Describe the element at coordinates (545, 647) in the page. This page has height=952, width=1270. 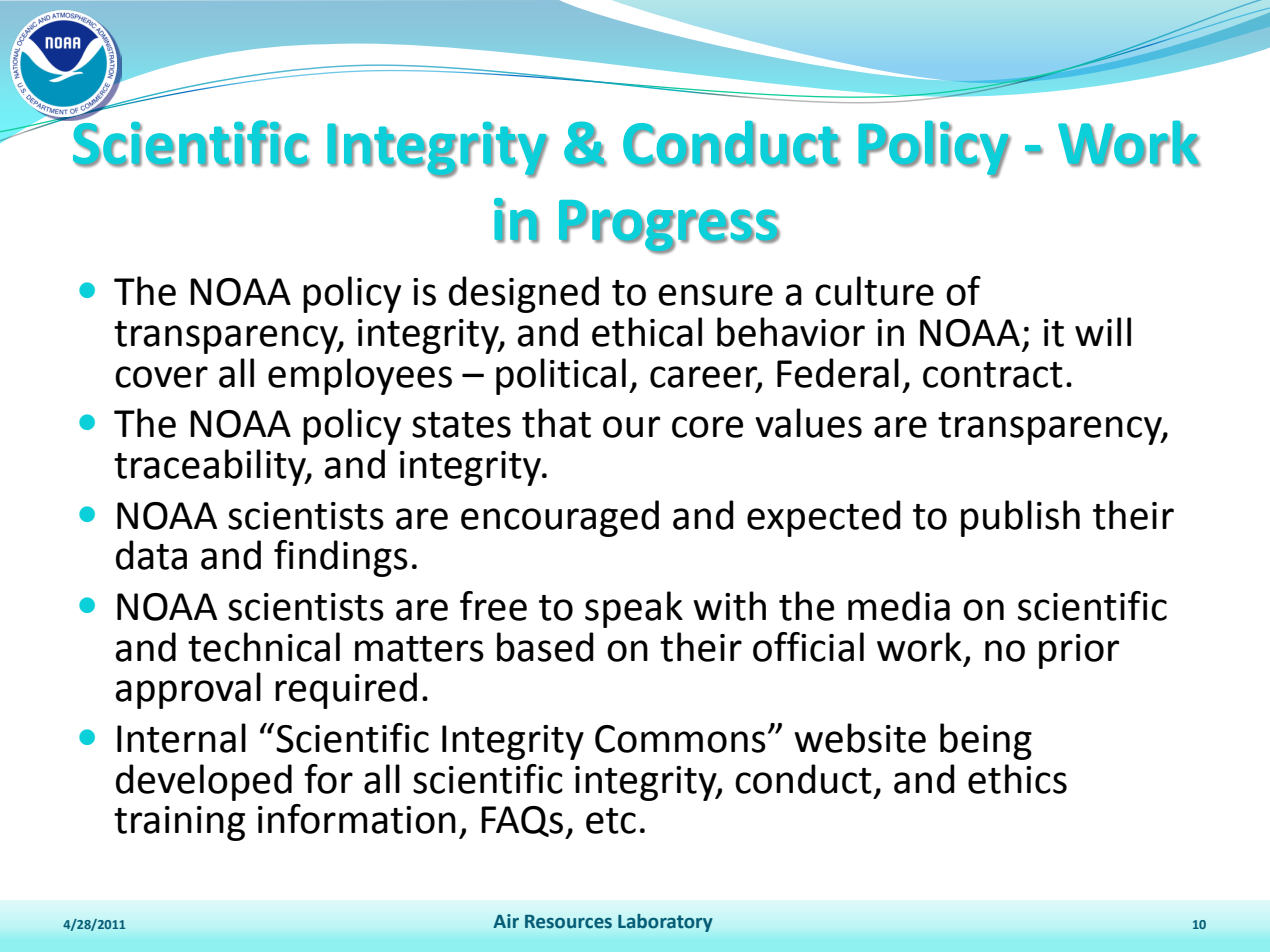
I see `based` at that location.
